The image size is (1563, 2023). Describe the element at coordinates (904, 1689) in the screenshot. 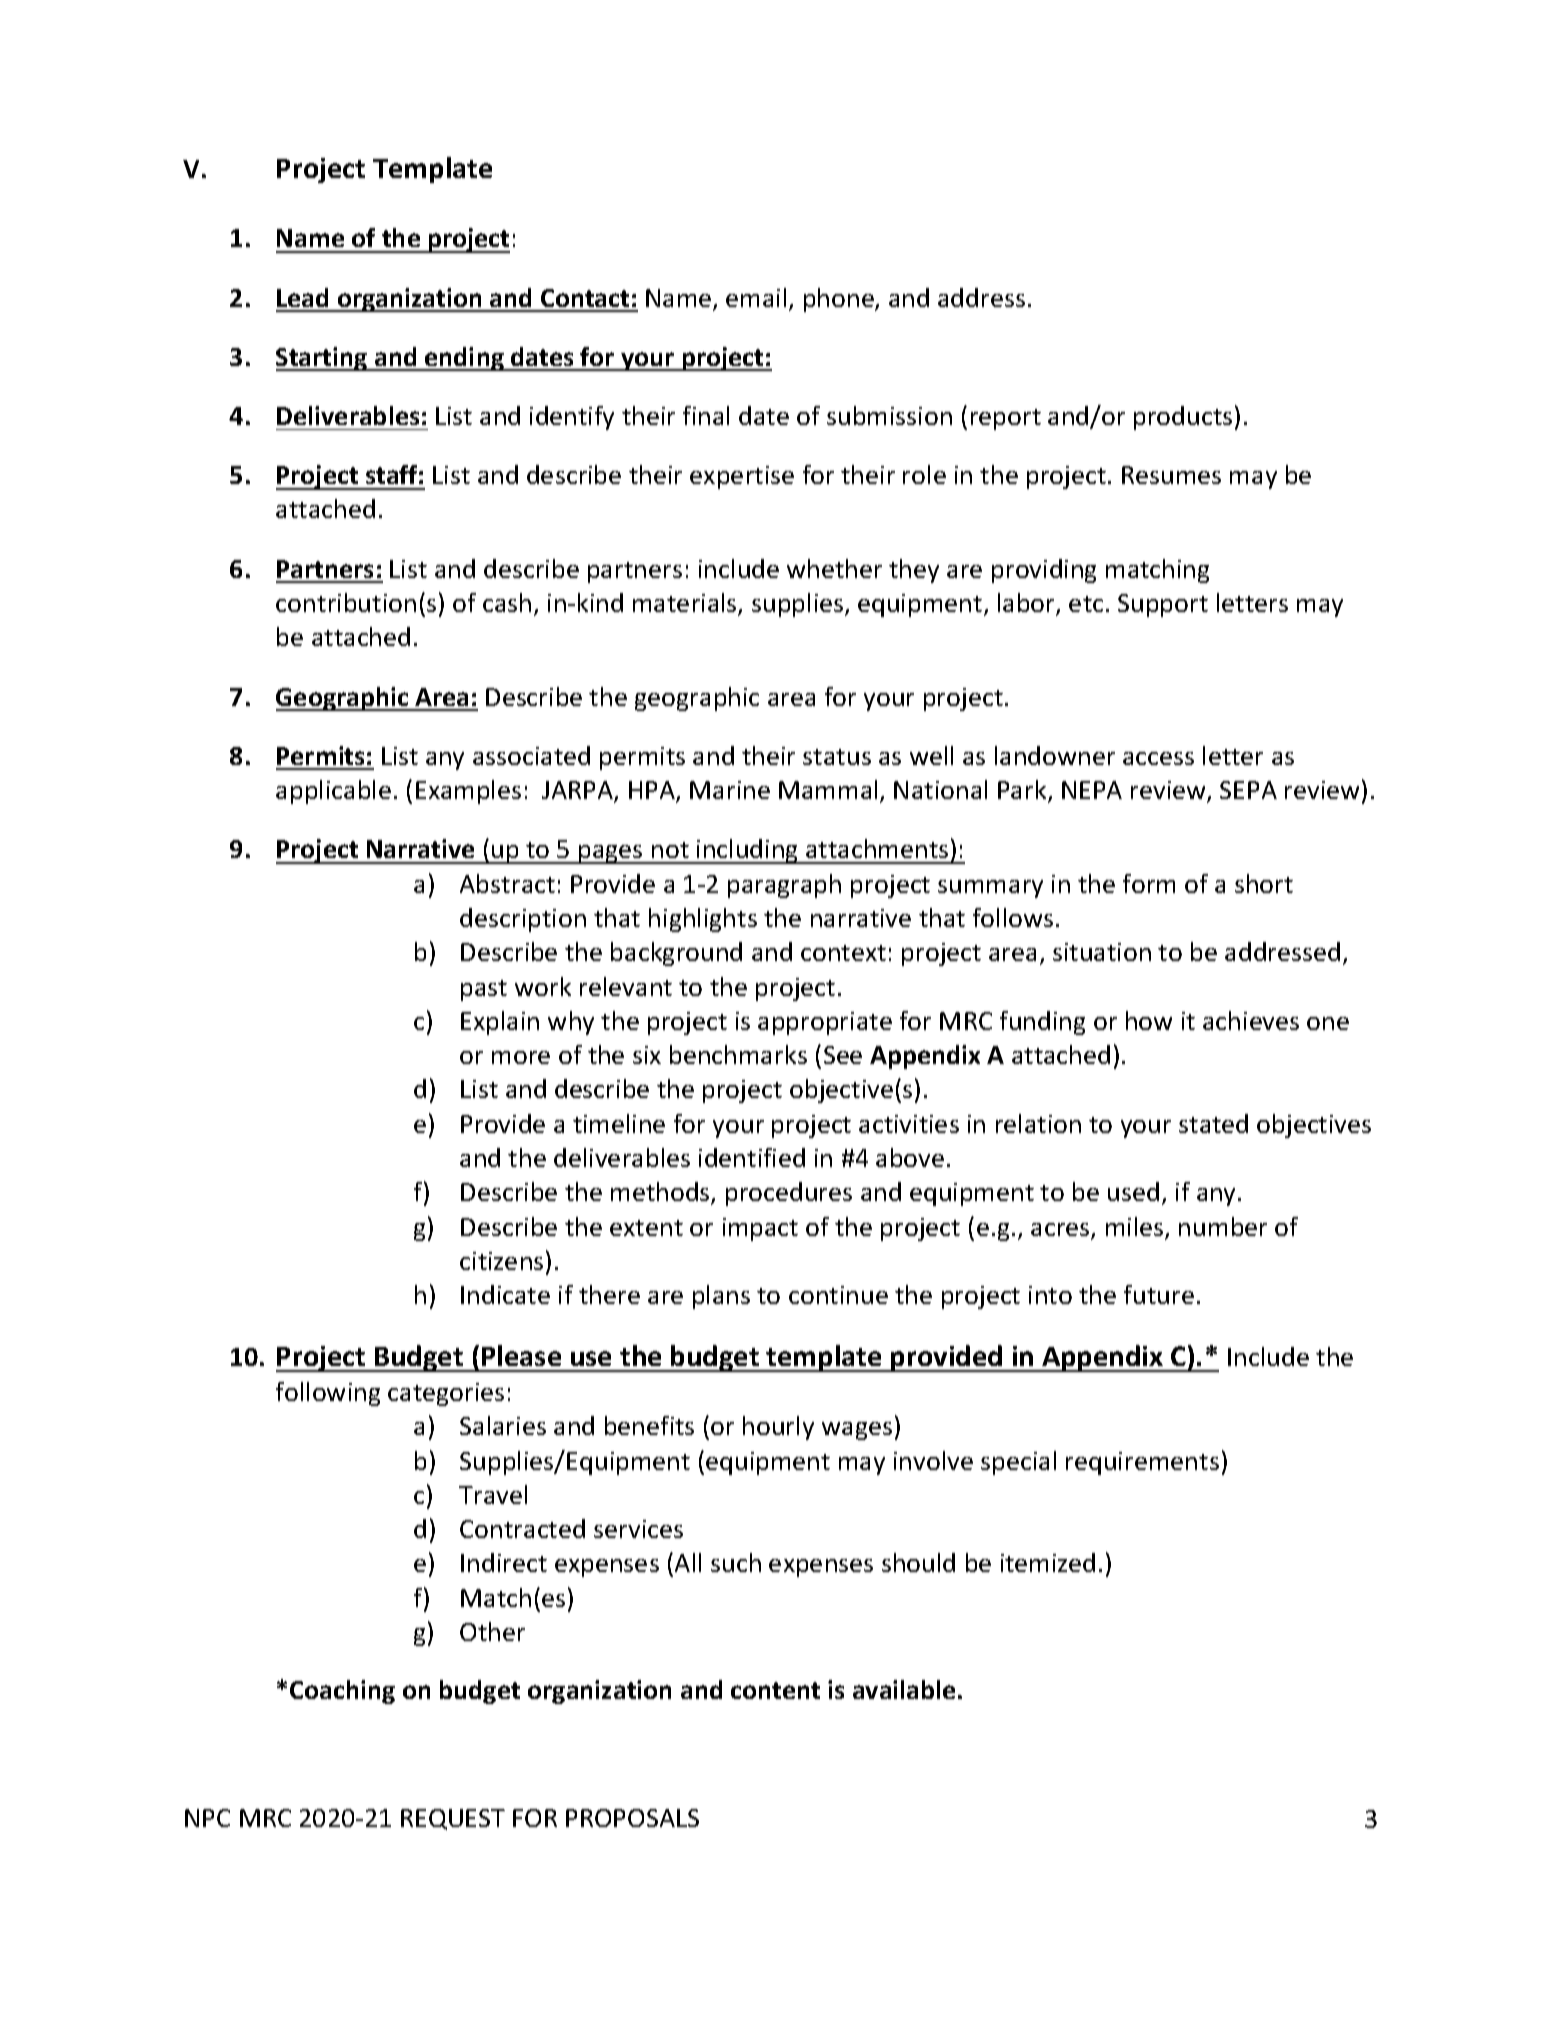

I see `available` at that location.
